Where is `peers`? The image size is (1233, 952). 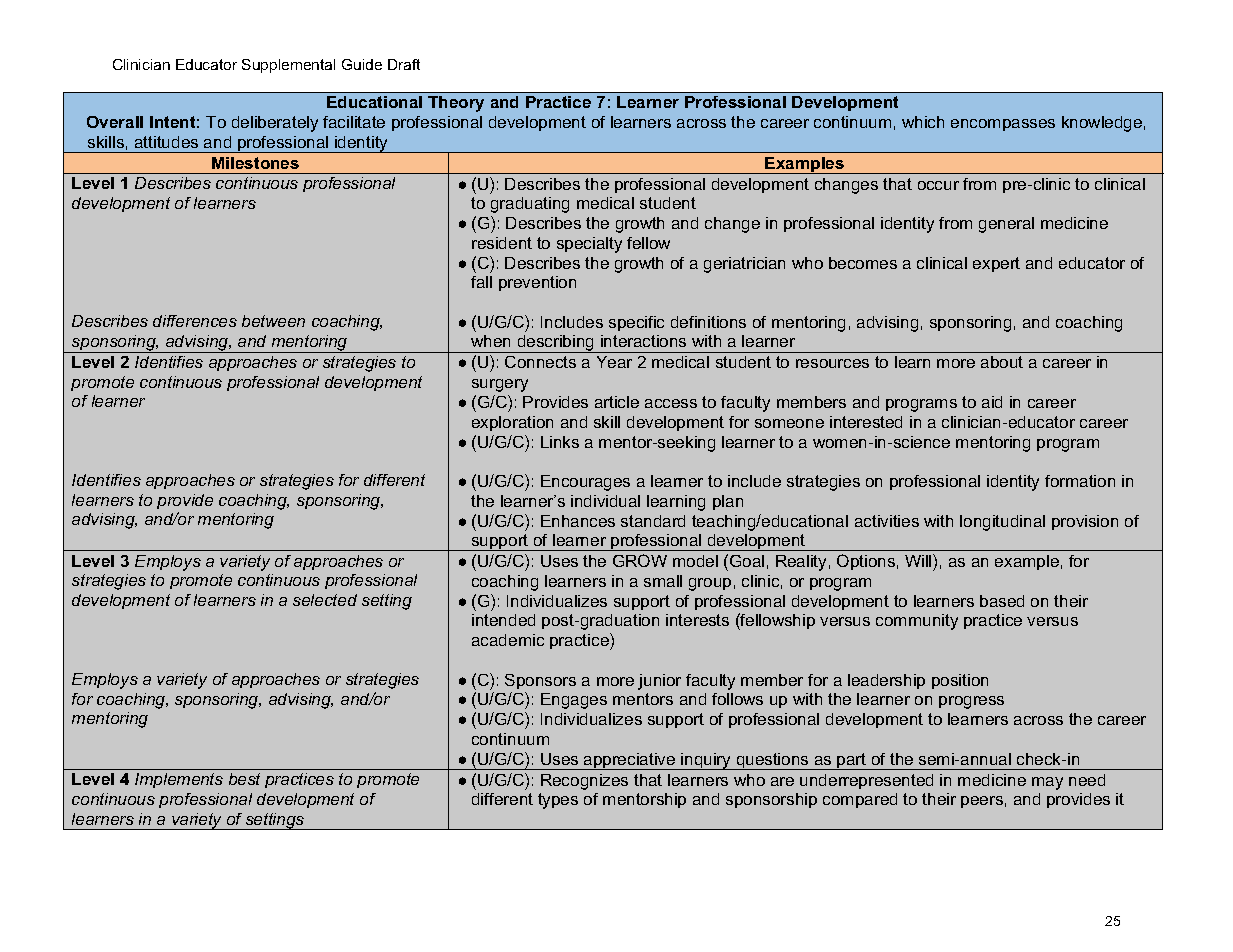
peers is located at coordinates (982, 802).
